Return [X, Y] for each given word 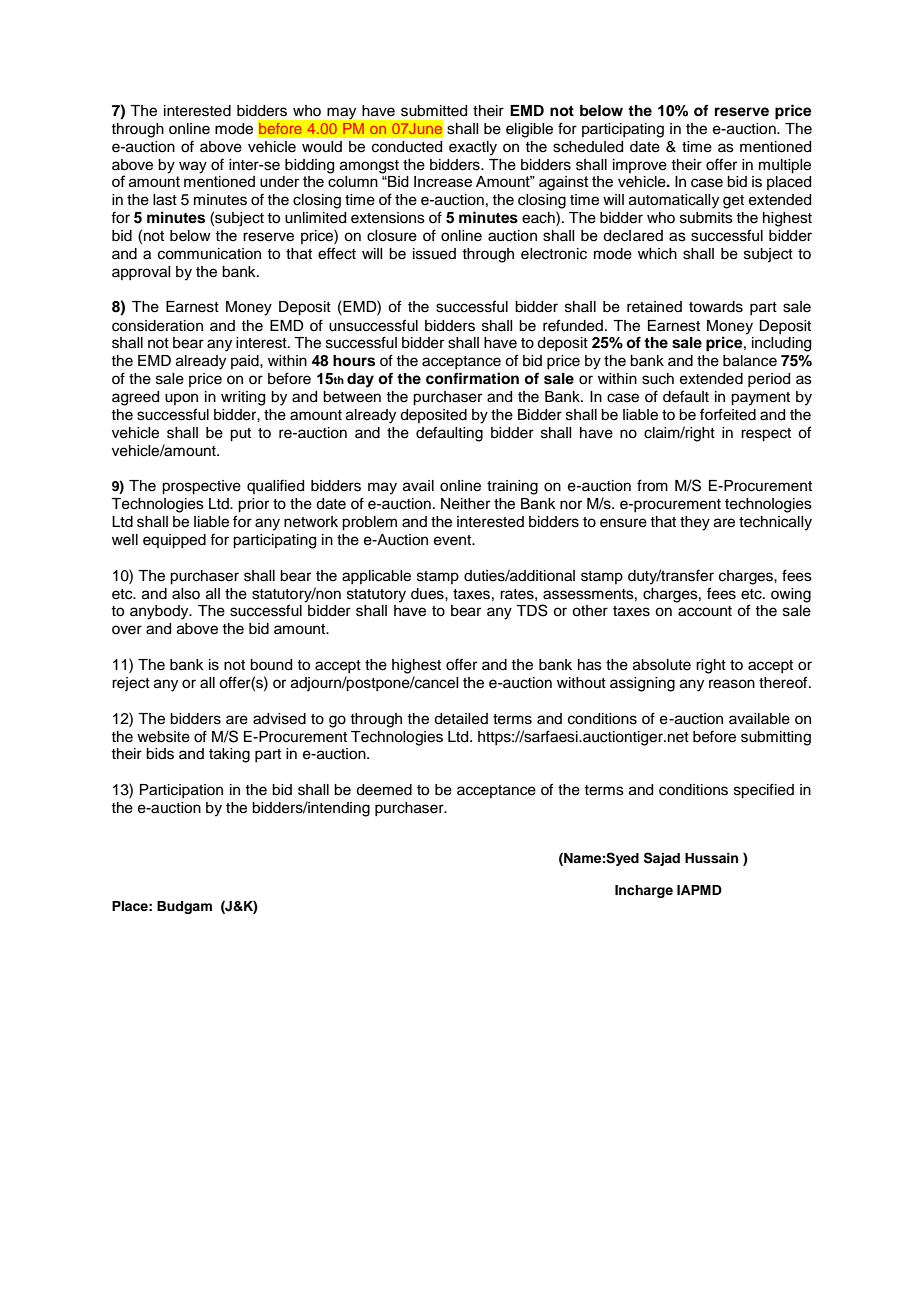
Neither [465, 504]
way [193, 167]
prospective [201, 487]
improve [640, 166]
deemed [384, 790]
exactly [473, 148]
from [652, 485]
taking [229, 755]
